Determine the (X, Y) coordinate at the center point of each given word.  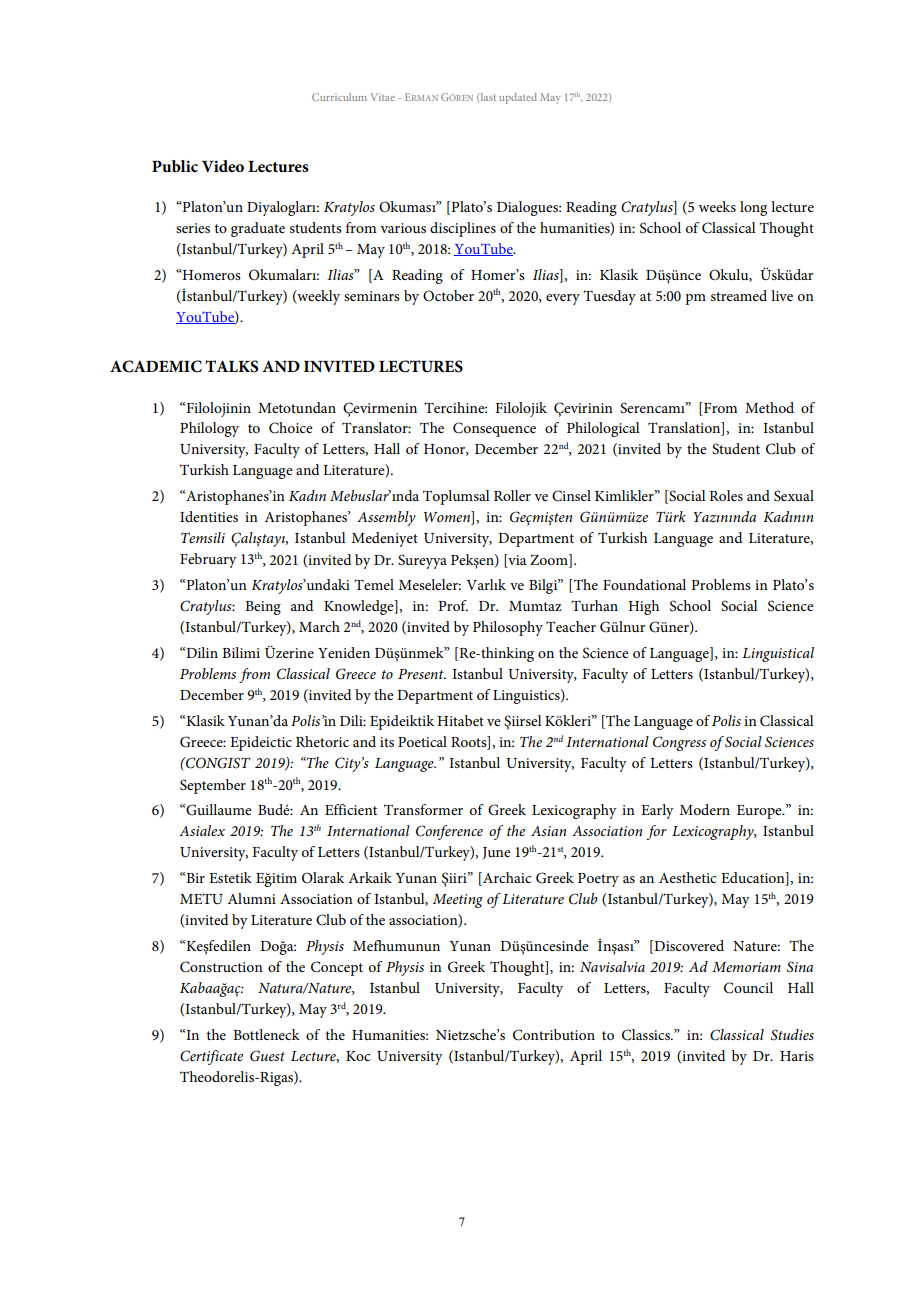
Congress (679, 743)
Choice (291, 428)
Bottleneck (266, 1034)
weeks (717, 206)
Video (223, 166)
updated (518, 98)
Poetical (422, 741)
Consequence (494, 429)
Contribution (554, 1035)
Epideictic (261, 743)
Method (769, 407)
